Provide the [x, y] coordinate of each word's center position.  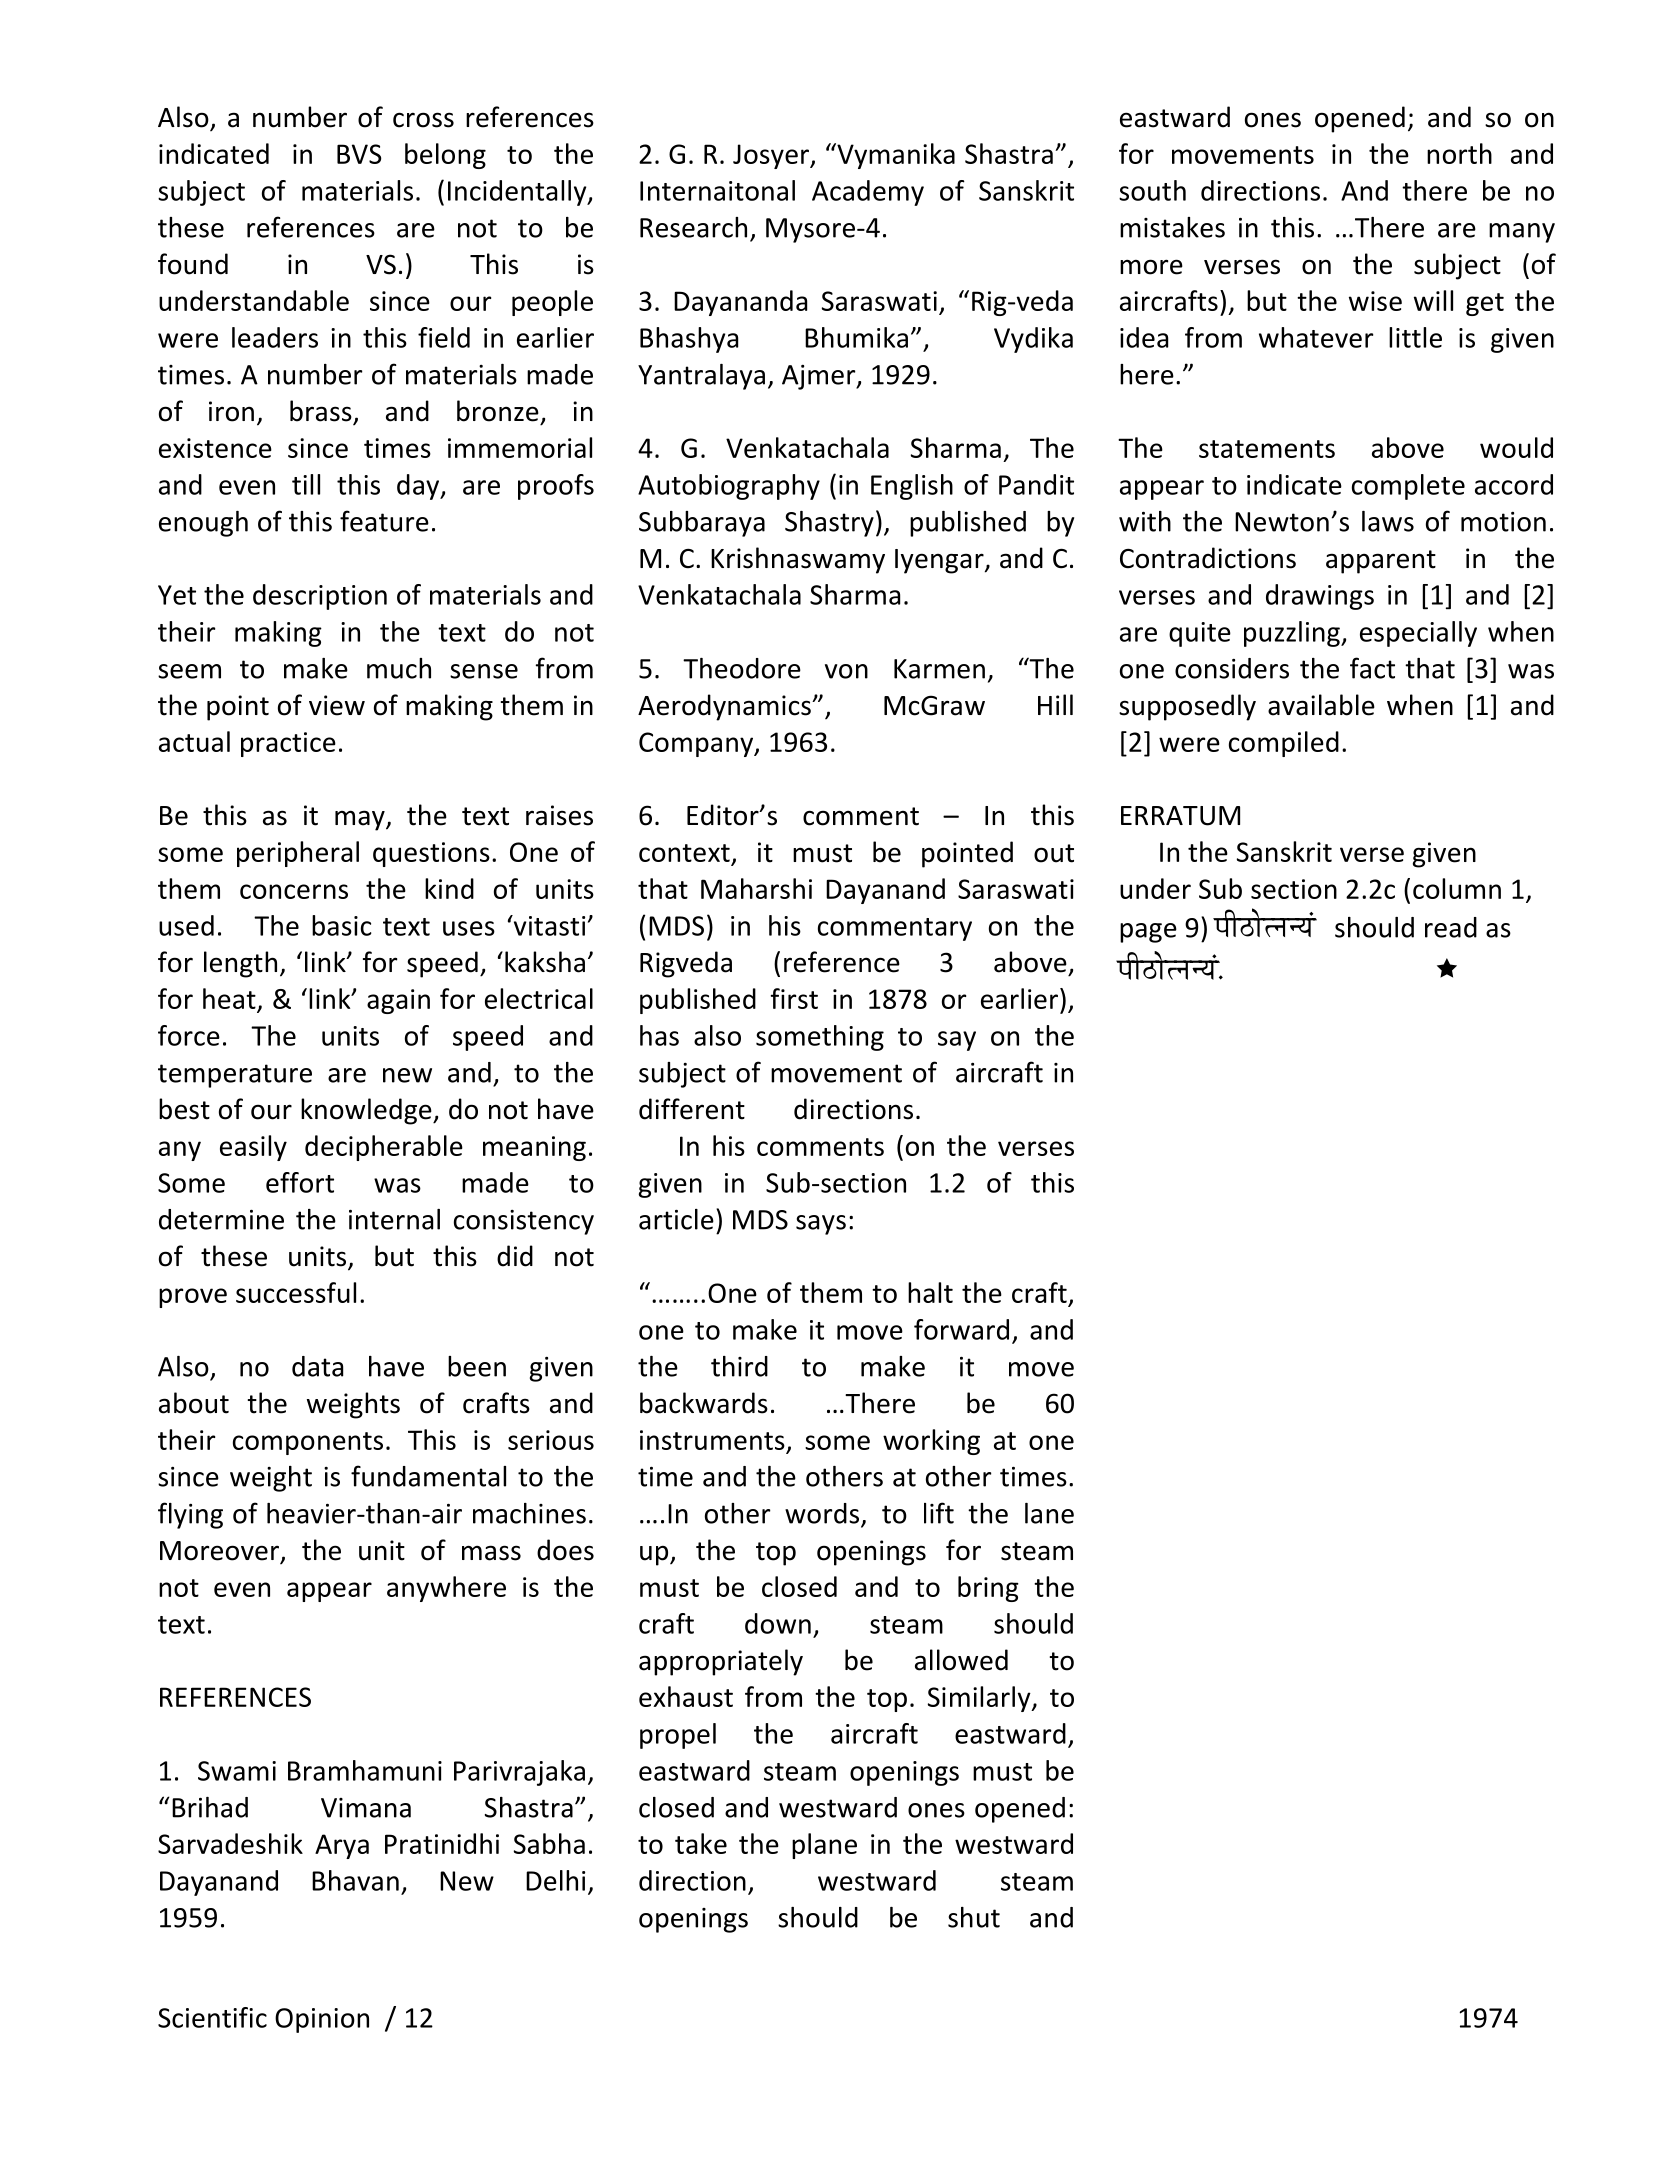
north [1459, 153]
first [794, 998]
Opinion [322, 2020]
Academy [868, 193]
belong [445, 156]
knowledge [367, 1111]
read [1451, 927]
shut [974, 1917]
